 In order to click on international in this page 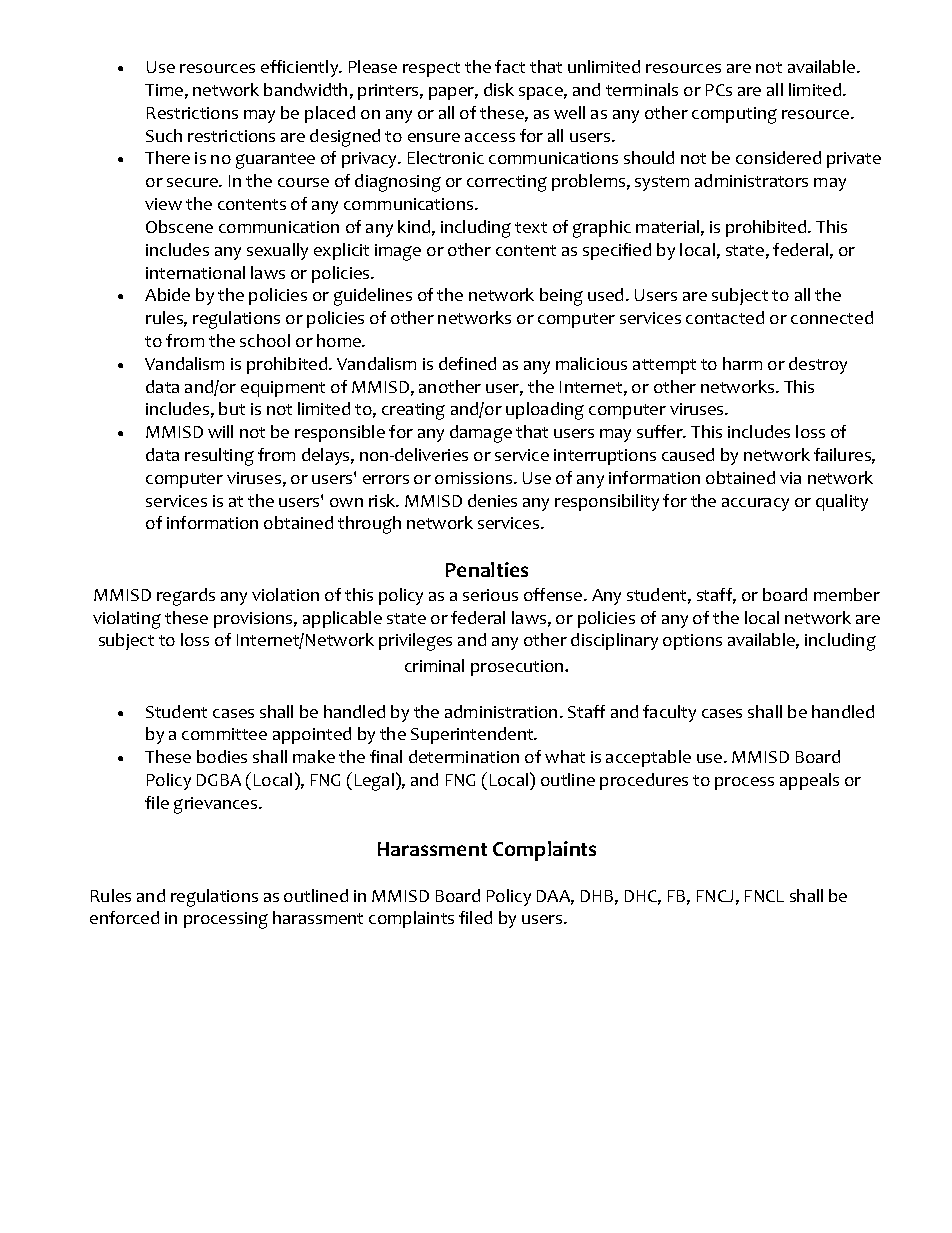, I will do `click(195, 272)`.
